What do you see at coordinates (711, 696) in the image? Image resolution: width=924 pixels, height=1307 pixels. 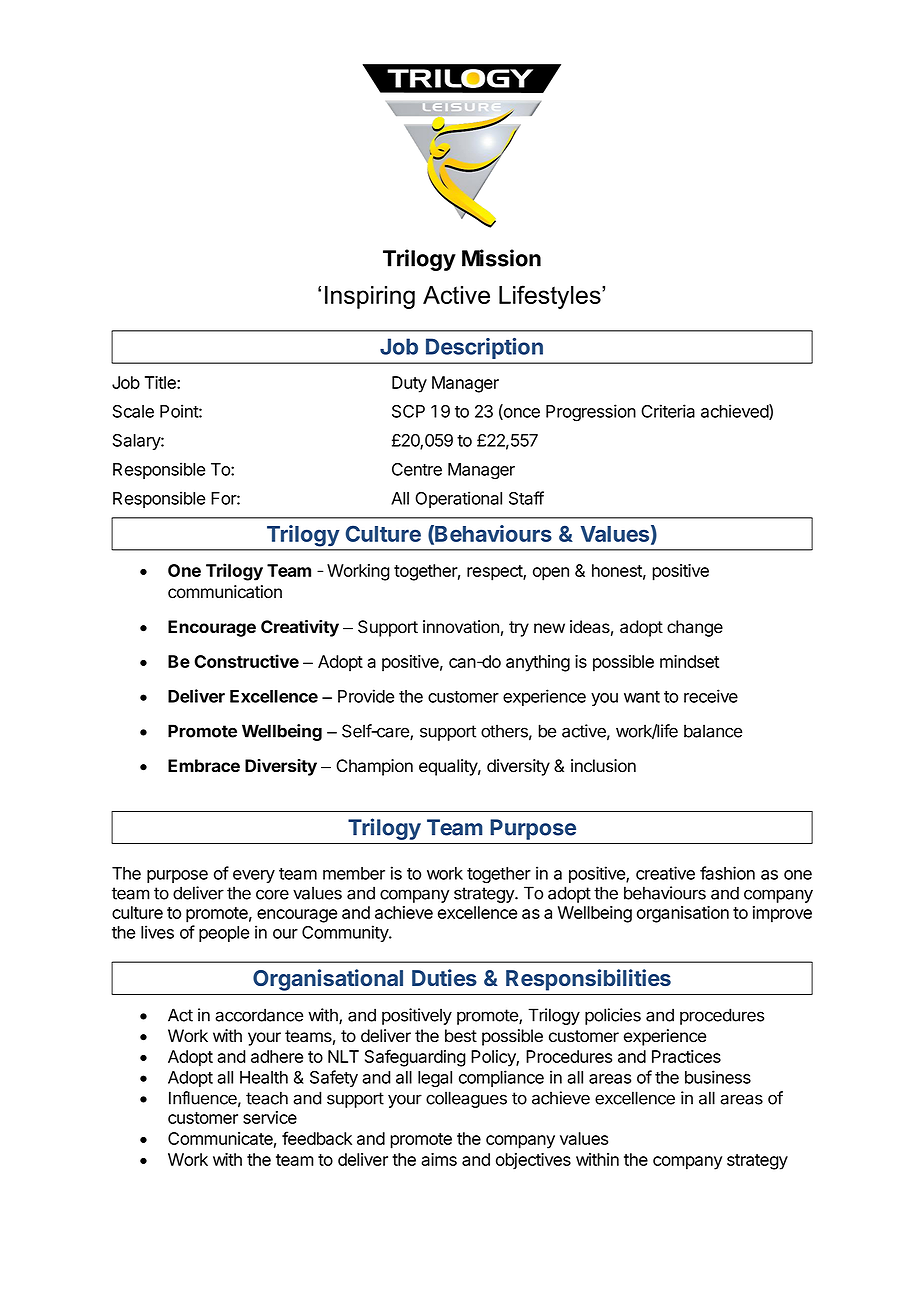 I see `receive` at bounding box center [711, 696].
